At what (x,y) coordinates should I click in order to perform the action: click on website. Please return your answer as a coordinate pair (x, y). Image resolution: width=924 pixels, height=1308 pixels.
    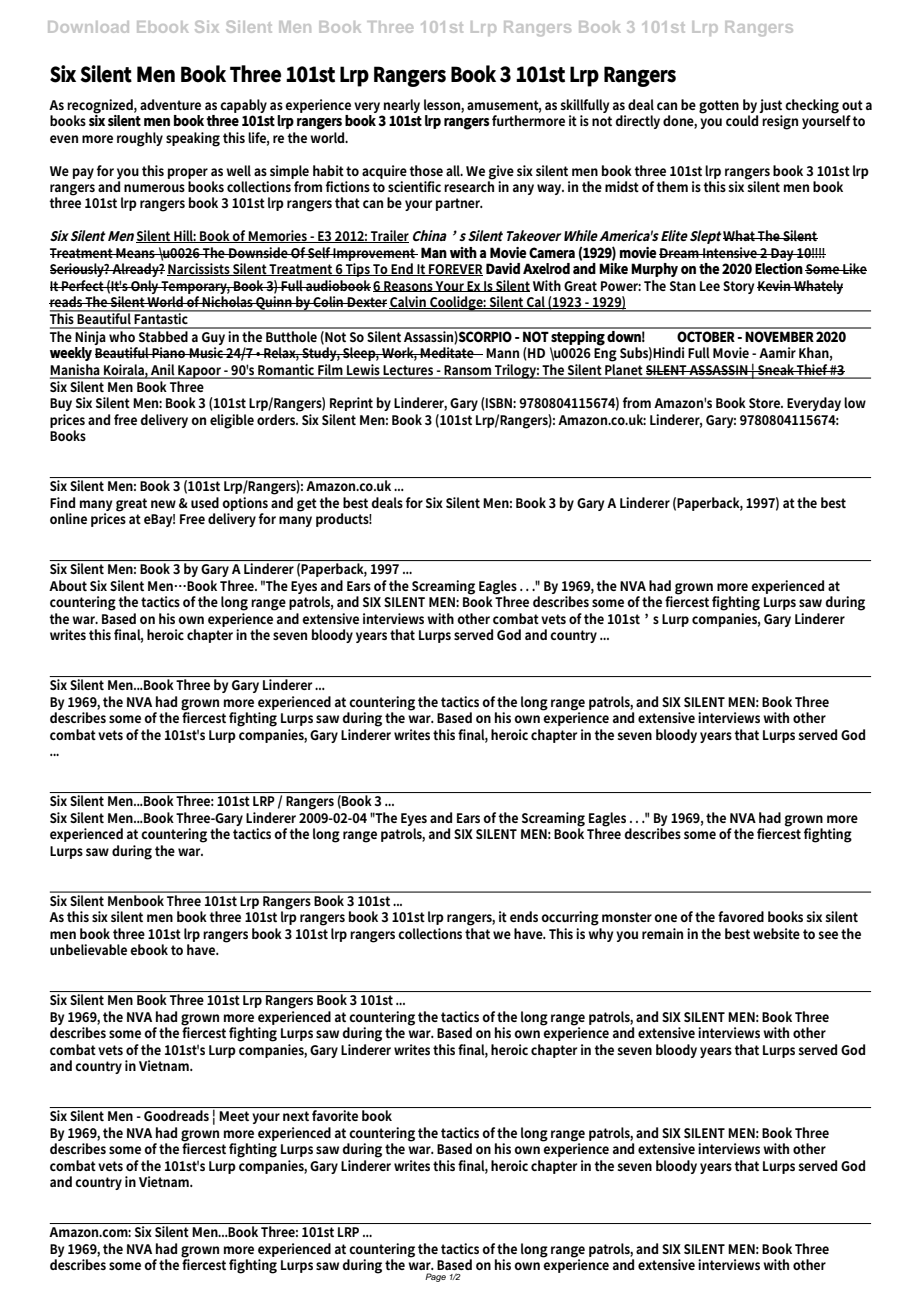
    Looking at the image, I should click on (776, 933).
